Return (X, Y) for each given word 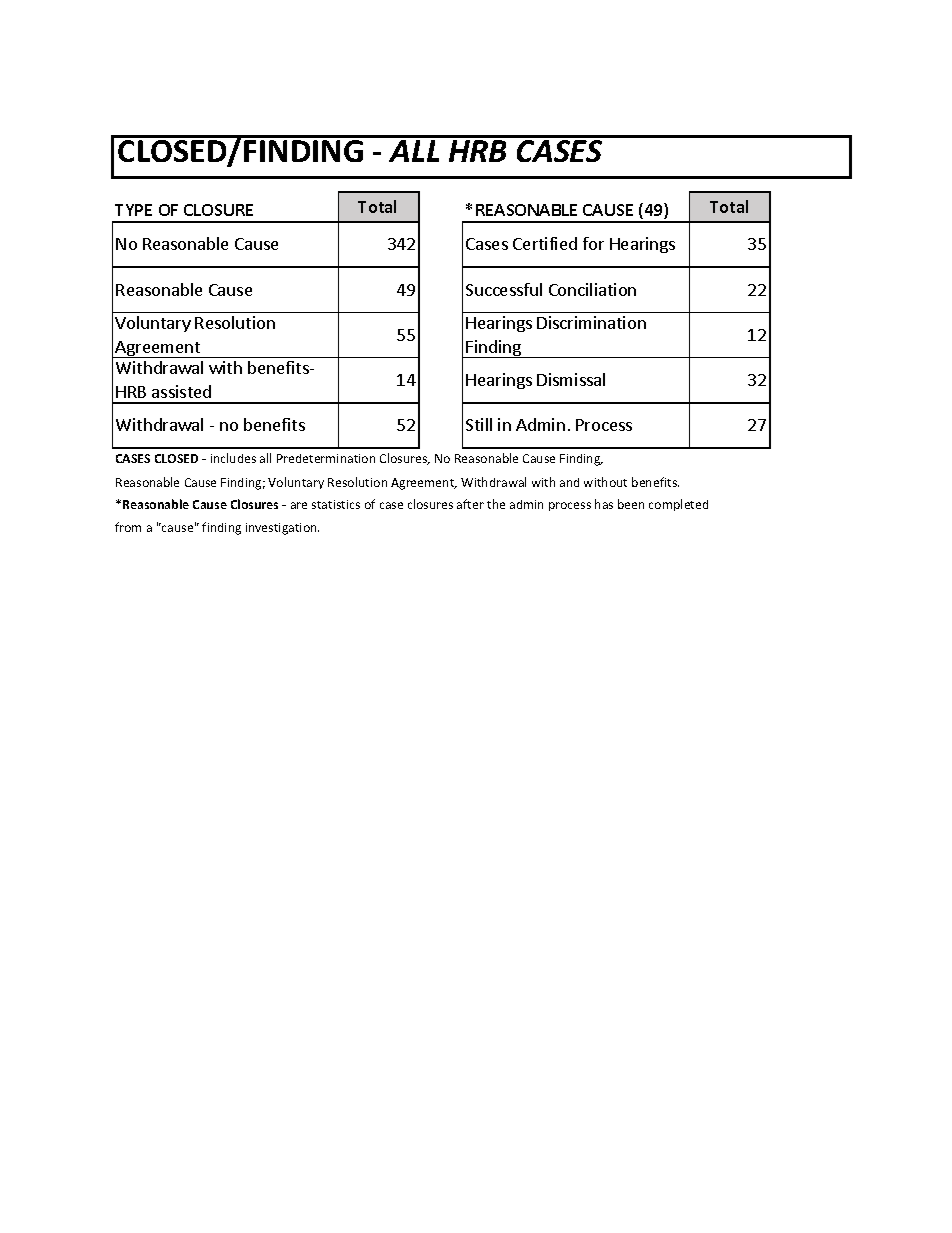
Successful (504, 289)
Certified (545, 243)
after (470, 504)
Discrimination (591, 322)
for (593, 243)
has (604, 504)
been (631, 504)
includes (233, 458)
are (299, 505)
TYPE (133, 210)
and (569, 482)
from (128, 527)
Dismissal (571, 379)
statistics (336, 504)
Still (479, 424)
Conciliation (592, 289)
